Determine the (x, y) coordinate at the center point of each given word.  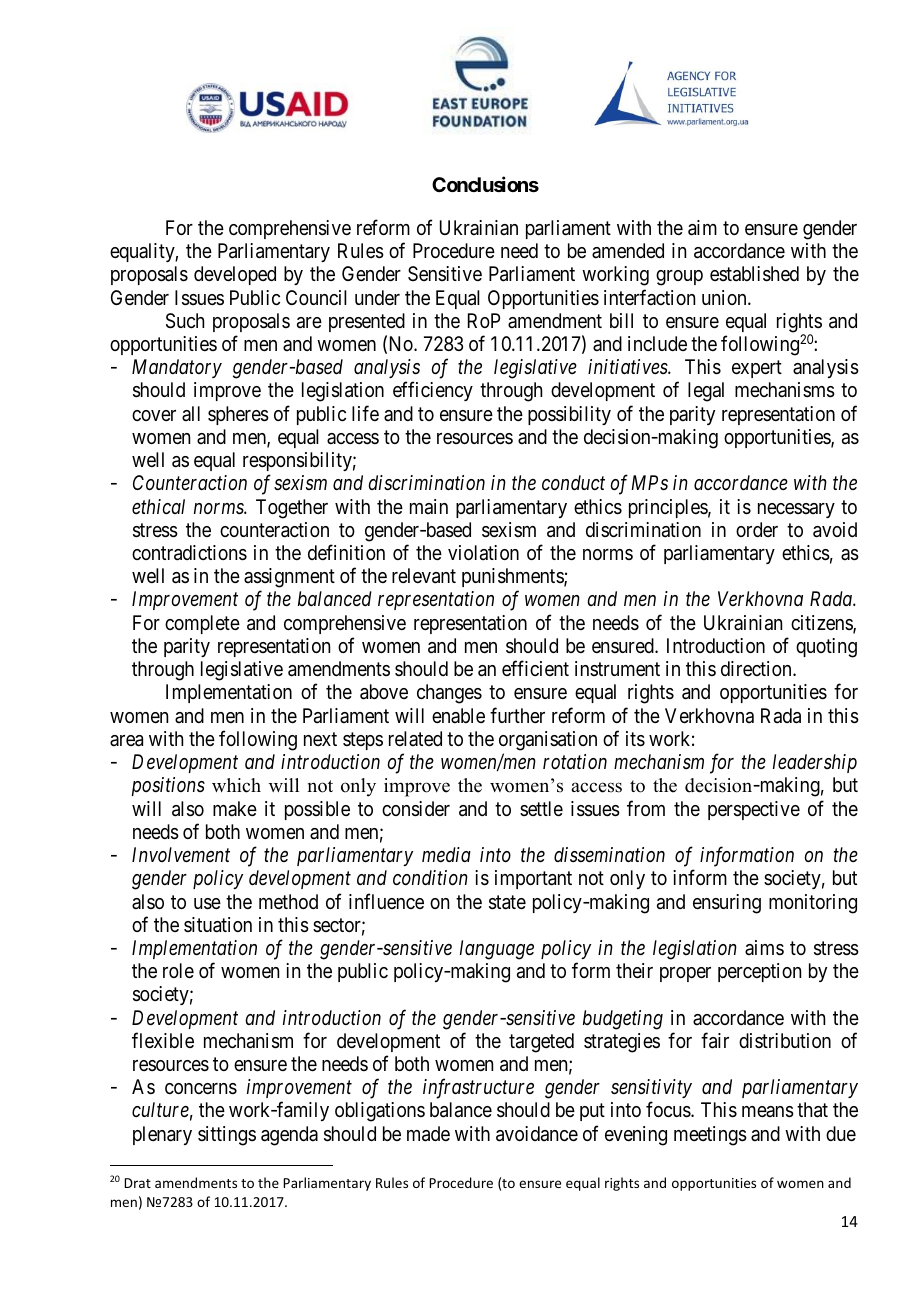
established (754, 274)
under (377, 297)
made (428, 1134)
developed (235, 275)
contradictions (189, 553)
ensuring (727, 904)
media (446, 854)
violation (483, 553)
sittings (227, 1136)
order (757, 529)
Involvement (181, 854)
